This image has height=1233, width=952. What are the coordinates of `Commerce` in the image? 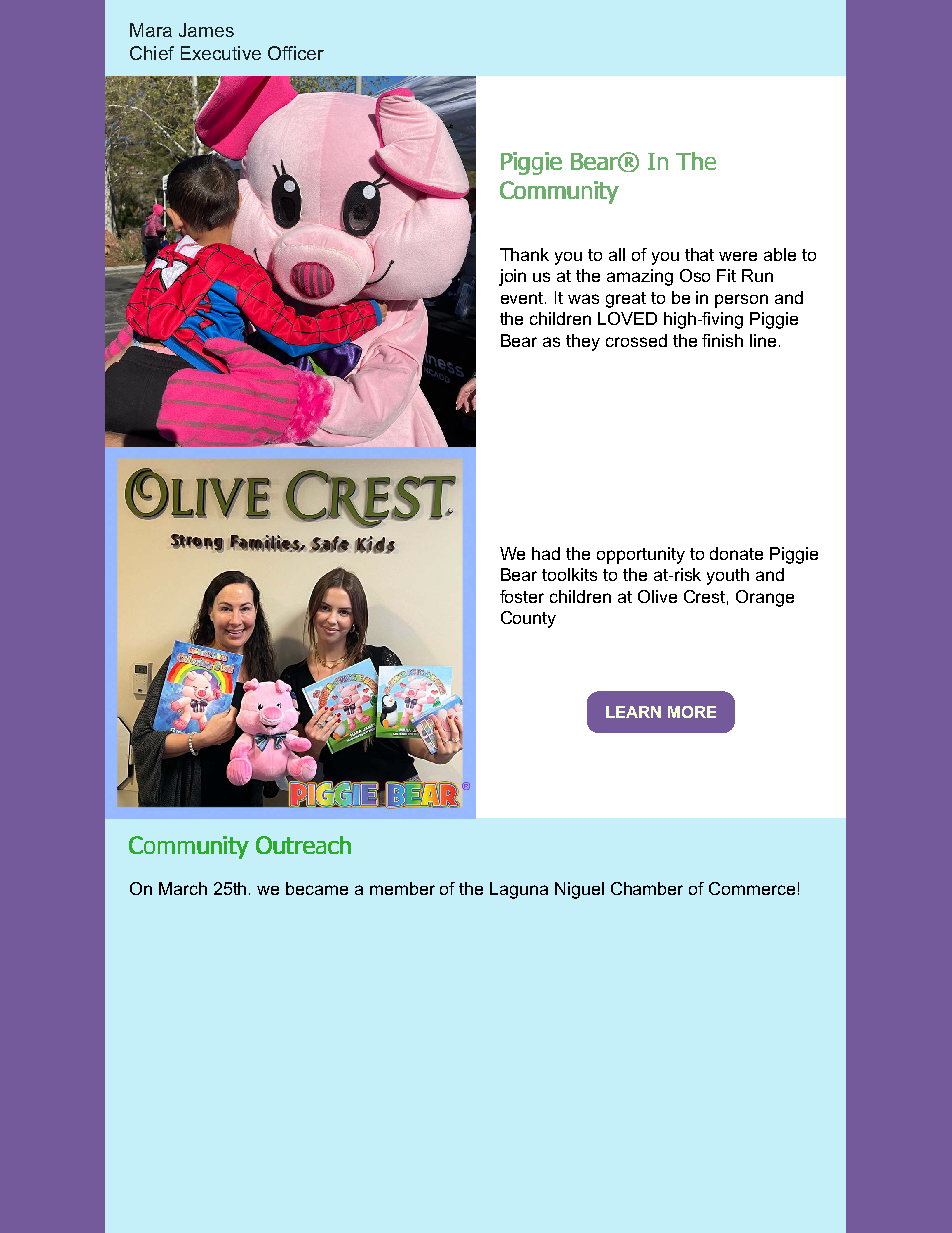 It's located at (752, 888).
